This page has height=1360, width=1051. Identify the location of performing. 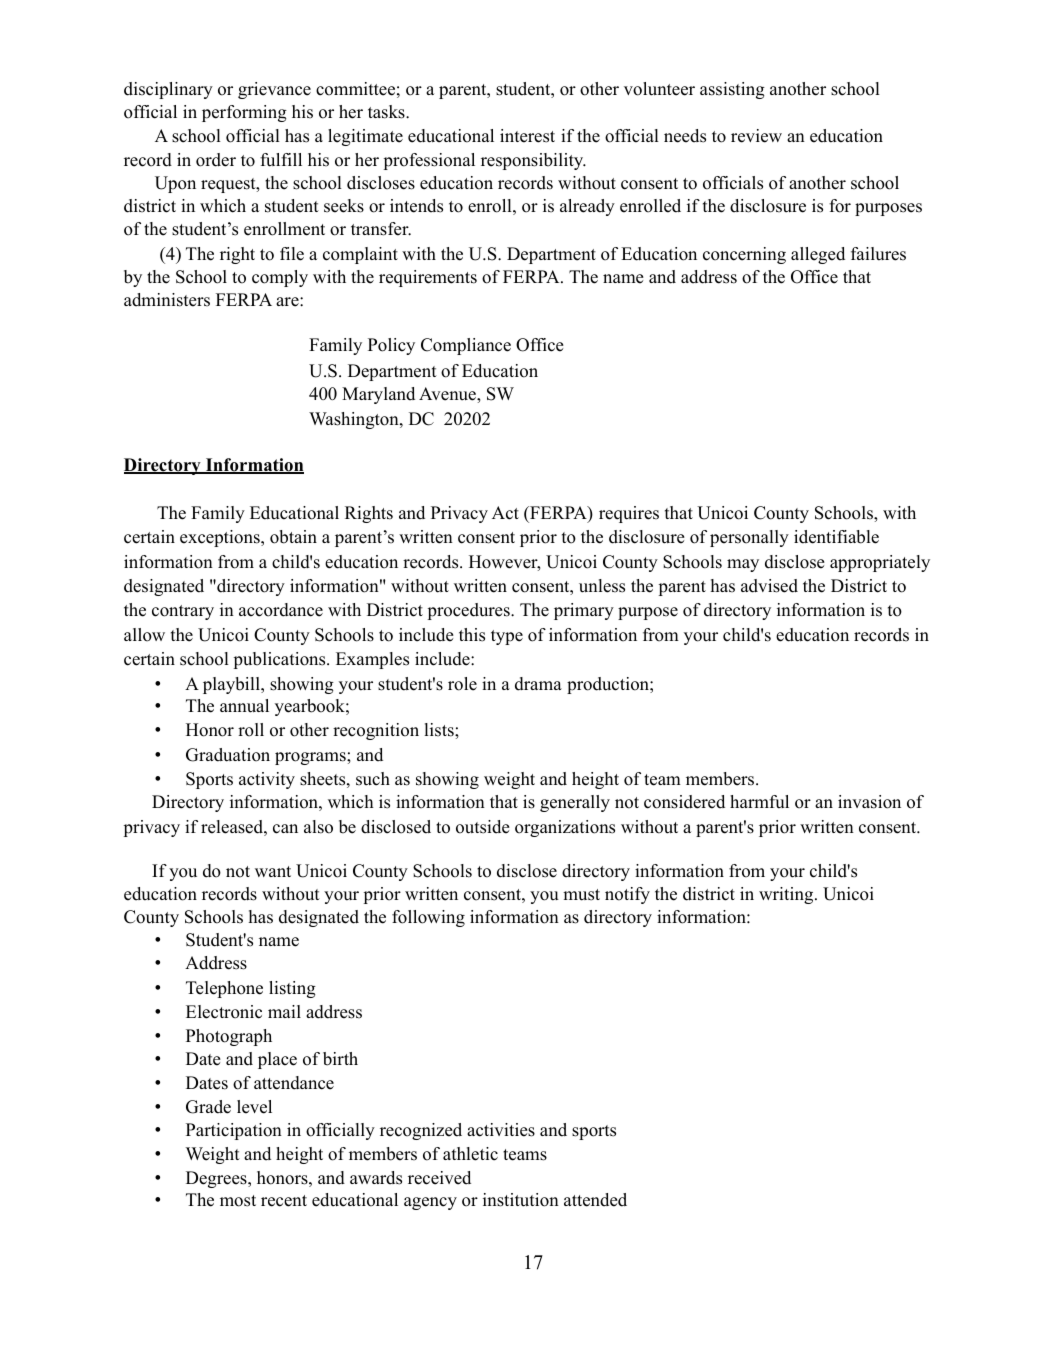
(244, 113).
